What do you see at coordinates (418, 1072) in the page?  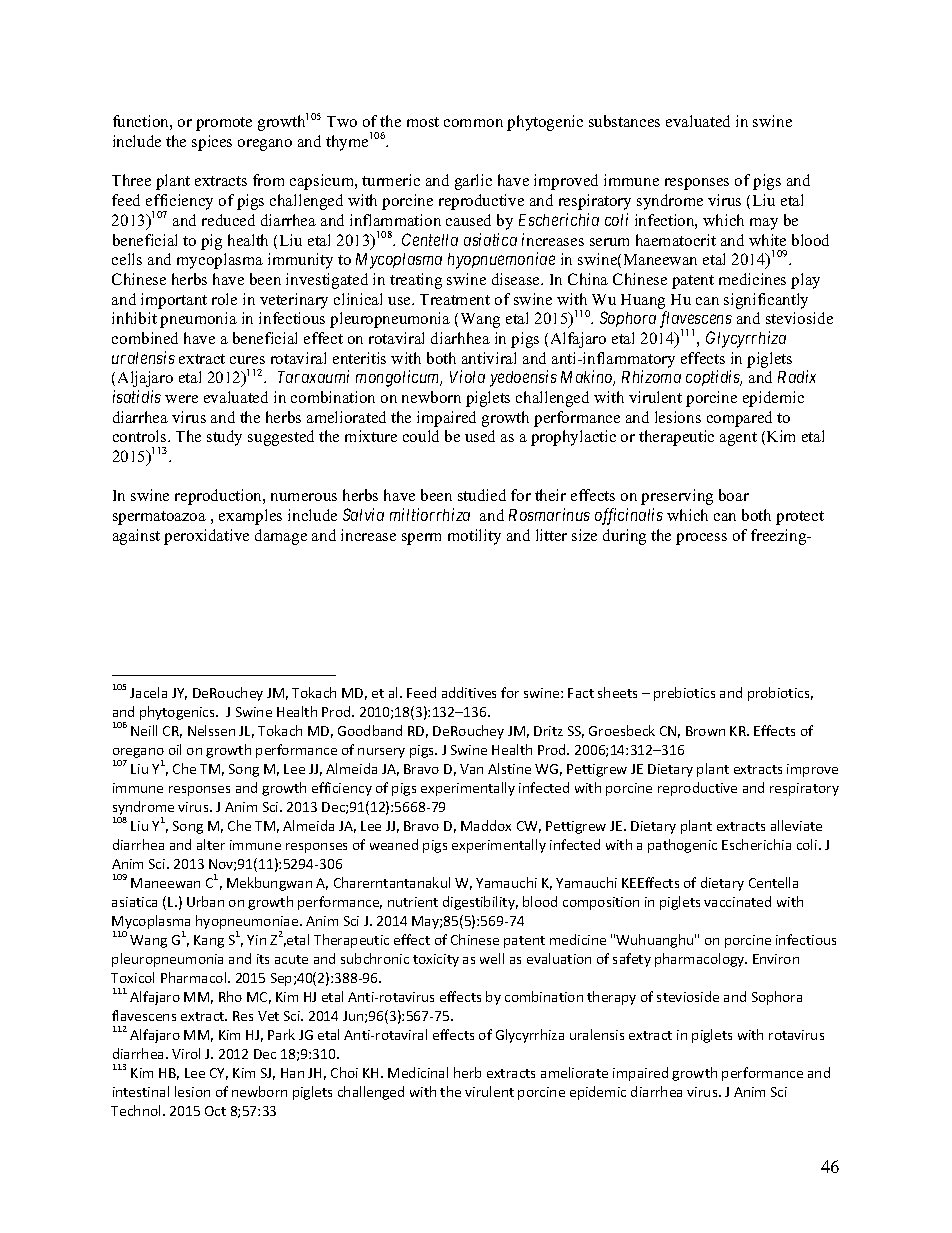 I see `Medicinal` at bounding box center [418, 1072].
